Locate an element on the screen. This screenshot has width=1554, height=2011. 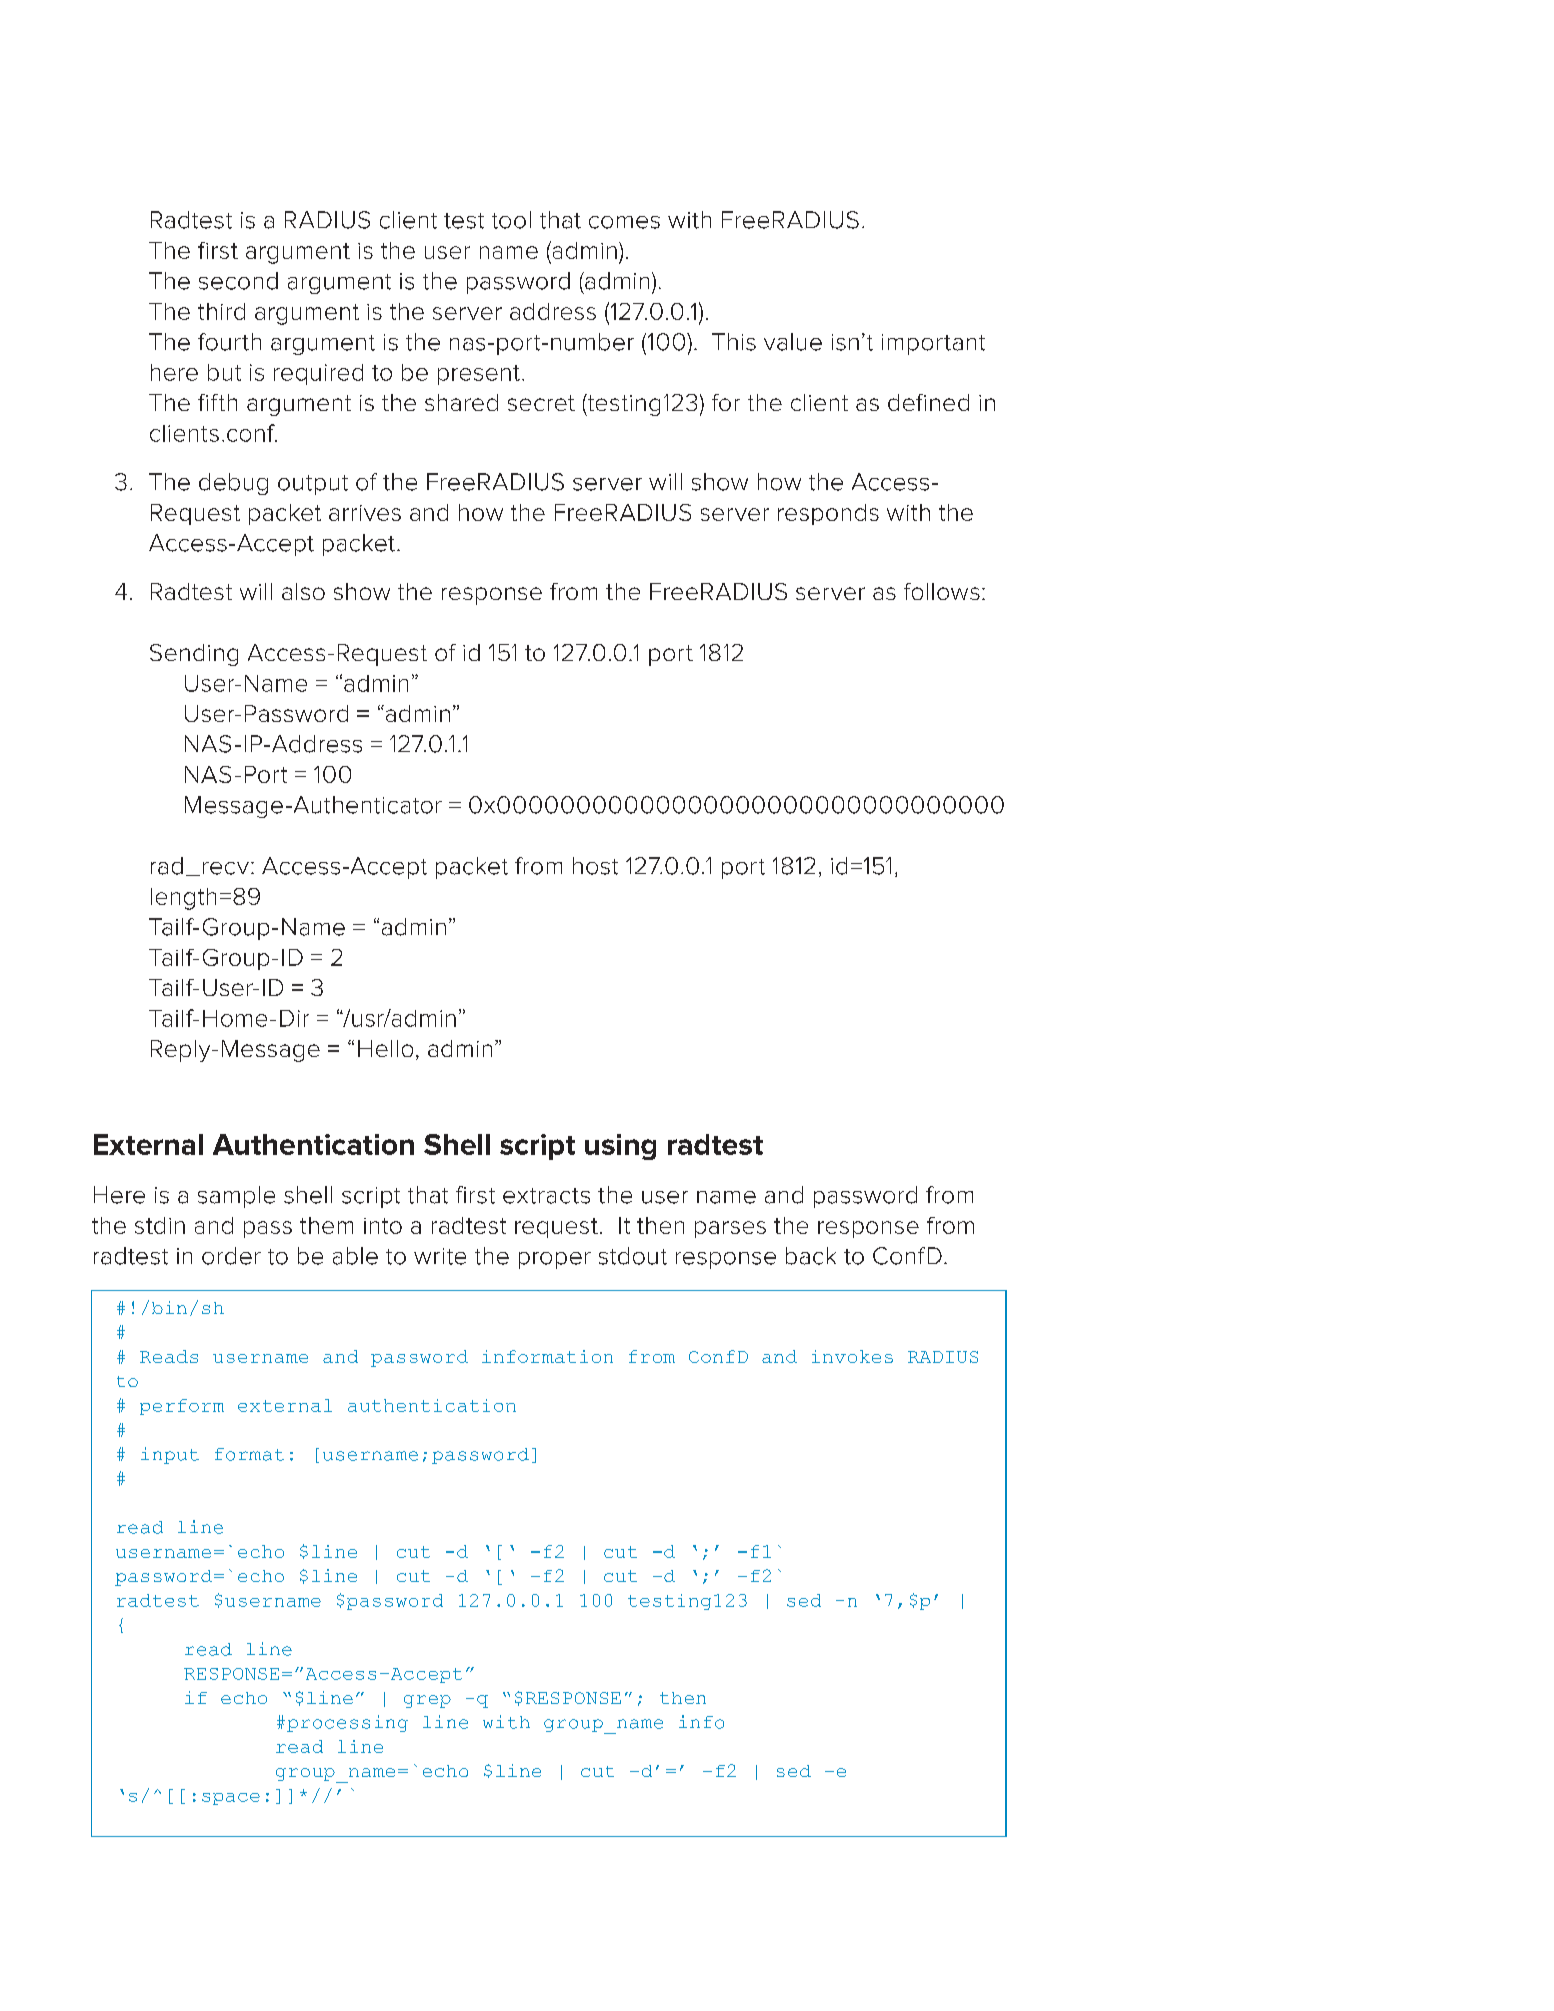
tool is located at coordinates (511, 220).
